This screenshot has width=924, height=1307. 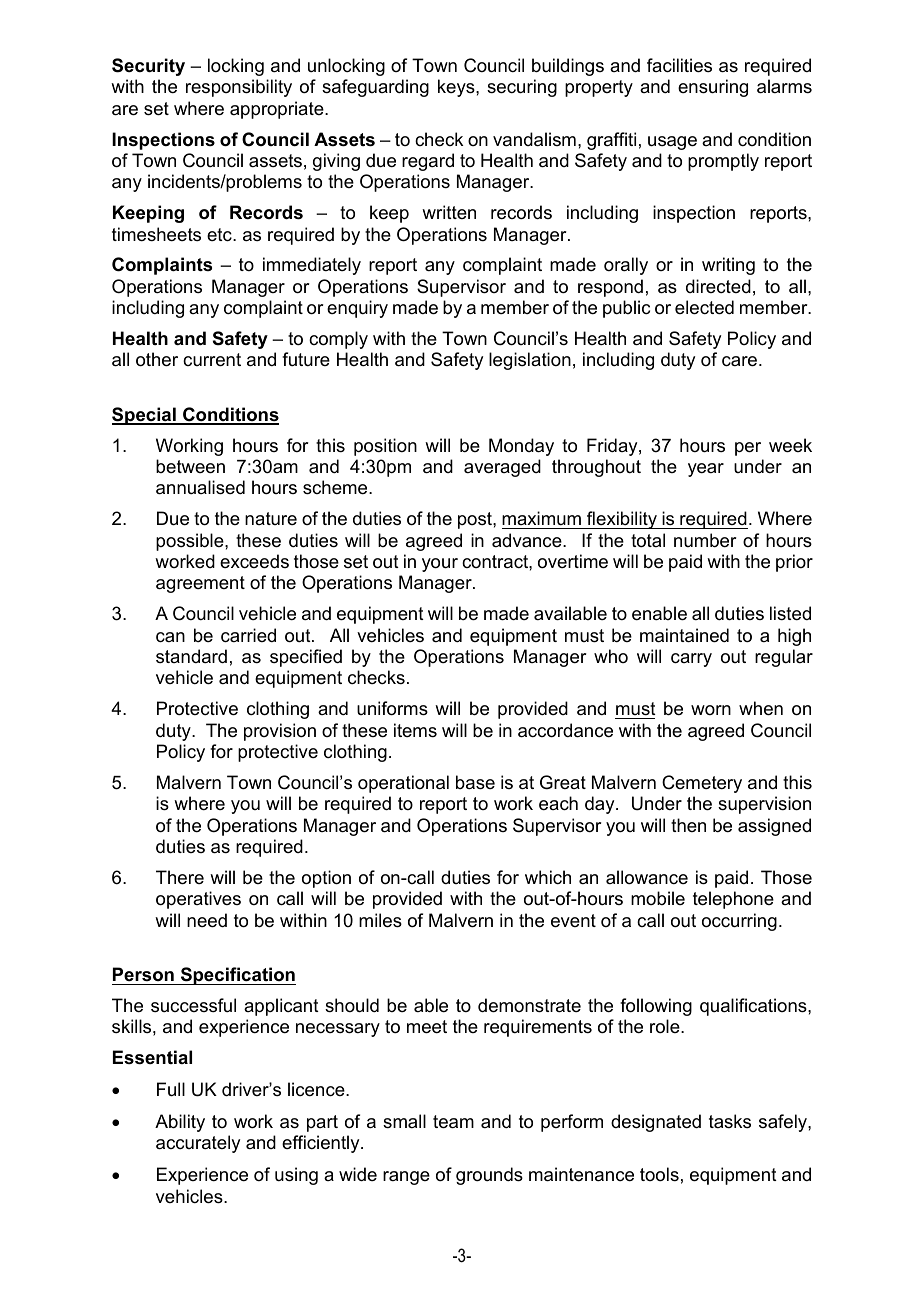 What do you see at coordinates (280, 732) in the screenshot?
I see `provision` at bounding box center [280, 732].
